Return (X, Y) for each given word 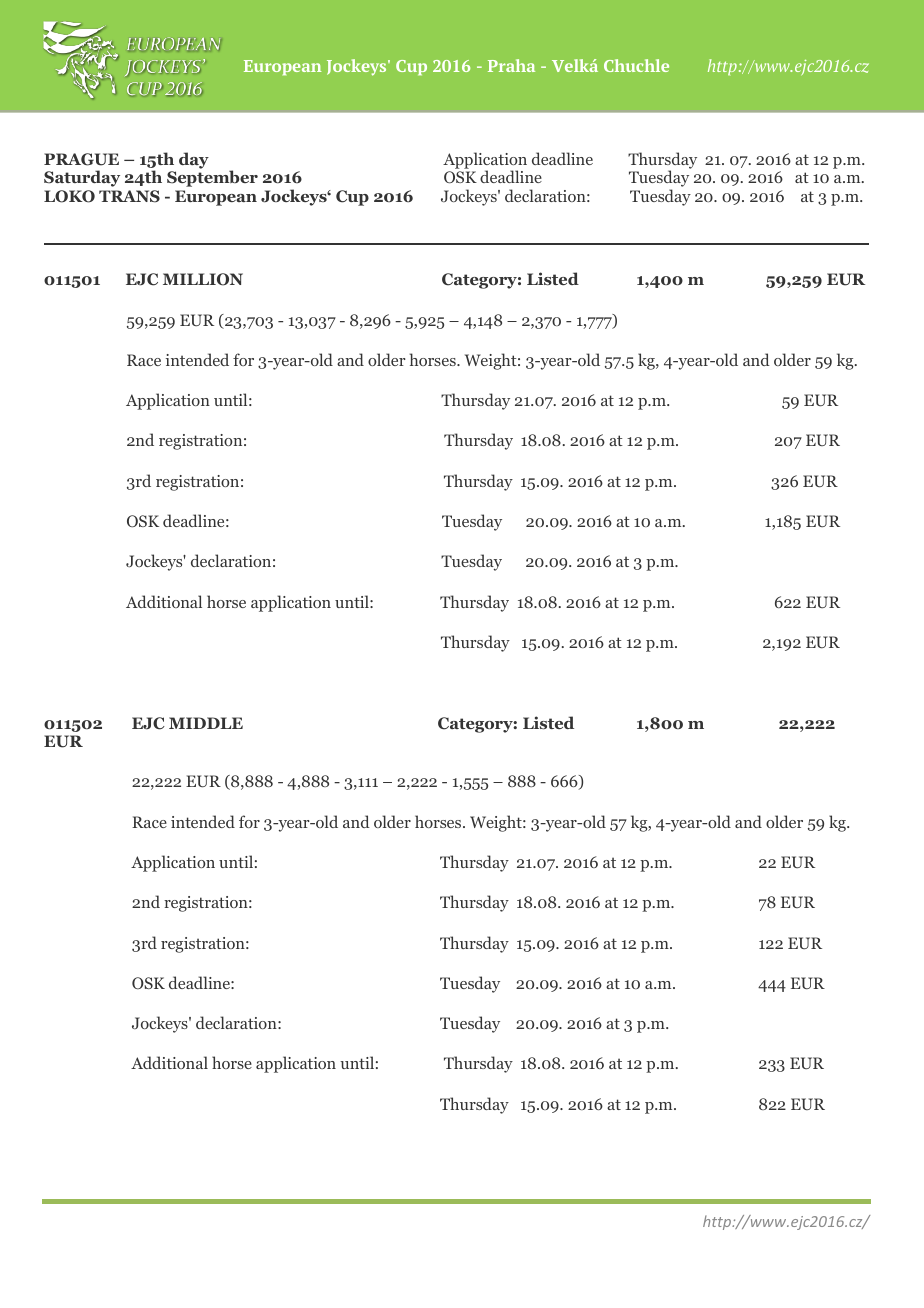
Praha (511, 65)
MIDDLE (206, 723)
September (212, 178)
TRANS (129, 196)
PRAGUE (81, 159)
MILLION (203, 279)
